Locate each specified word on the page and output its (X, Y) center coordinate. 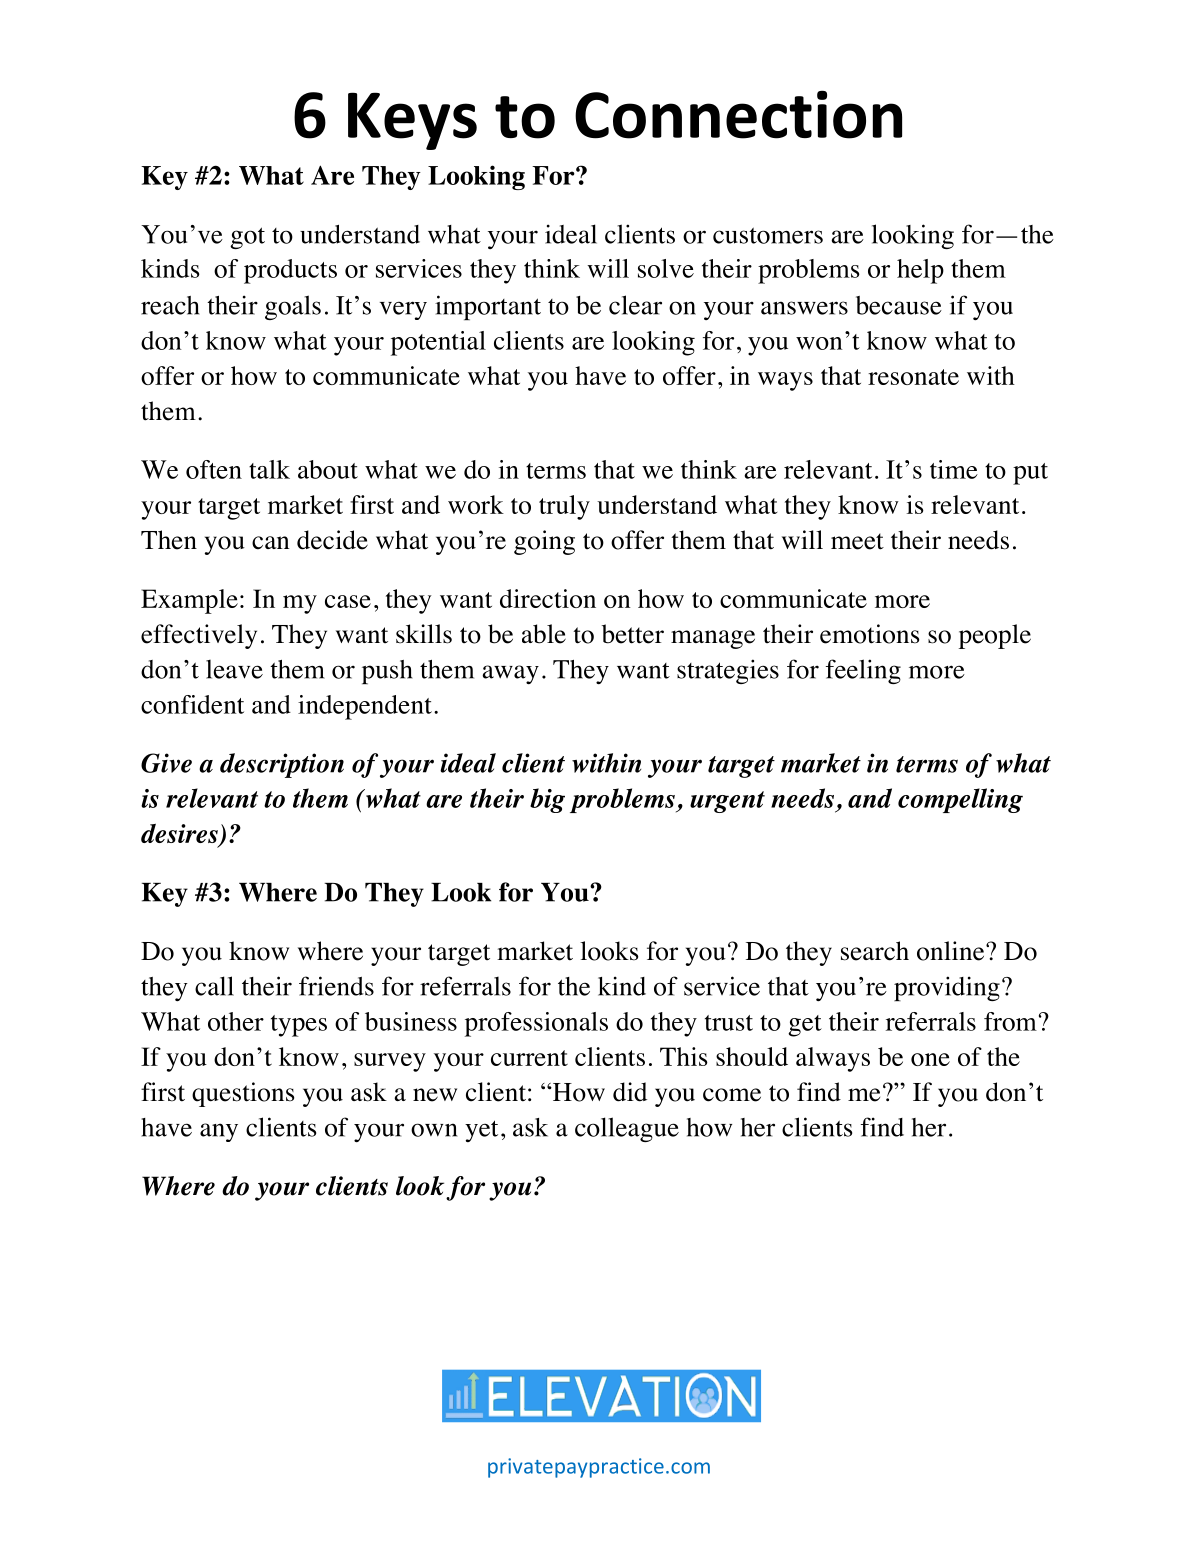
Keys (412, 121)
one (930, 1059)
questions (243, 1094)
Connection (738, 114)
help (920, 271)
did (630, 1092)
